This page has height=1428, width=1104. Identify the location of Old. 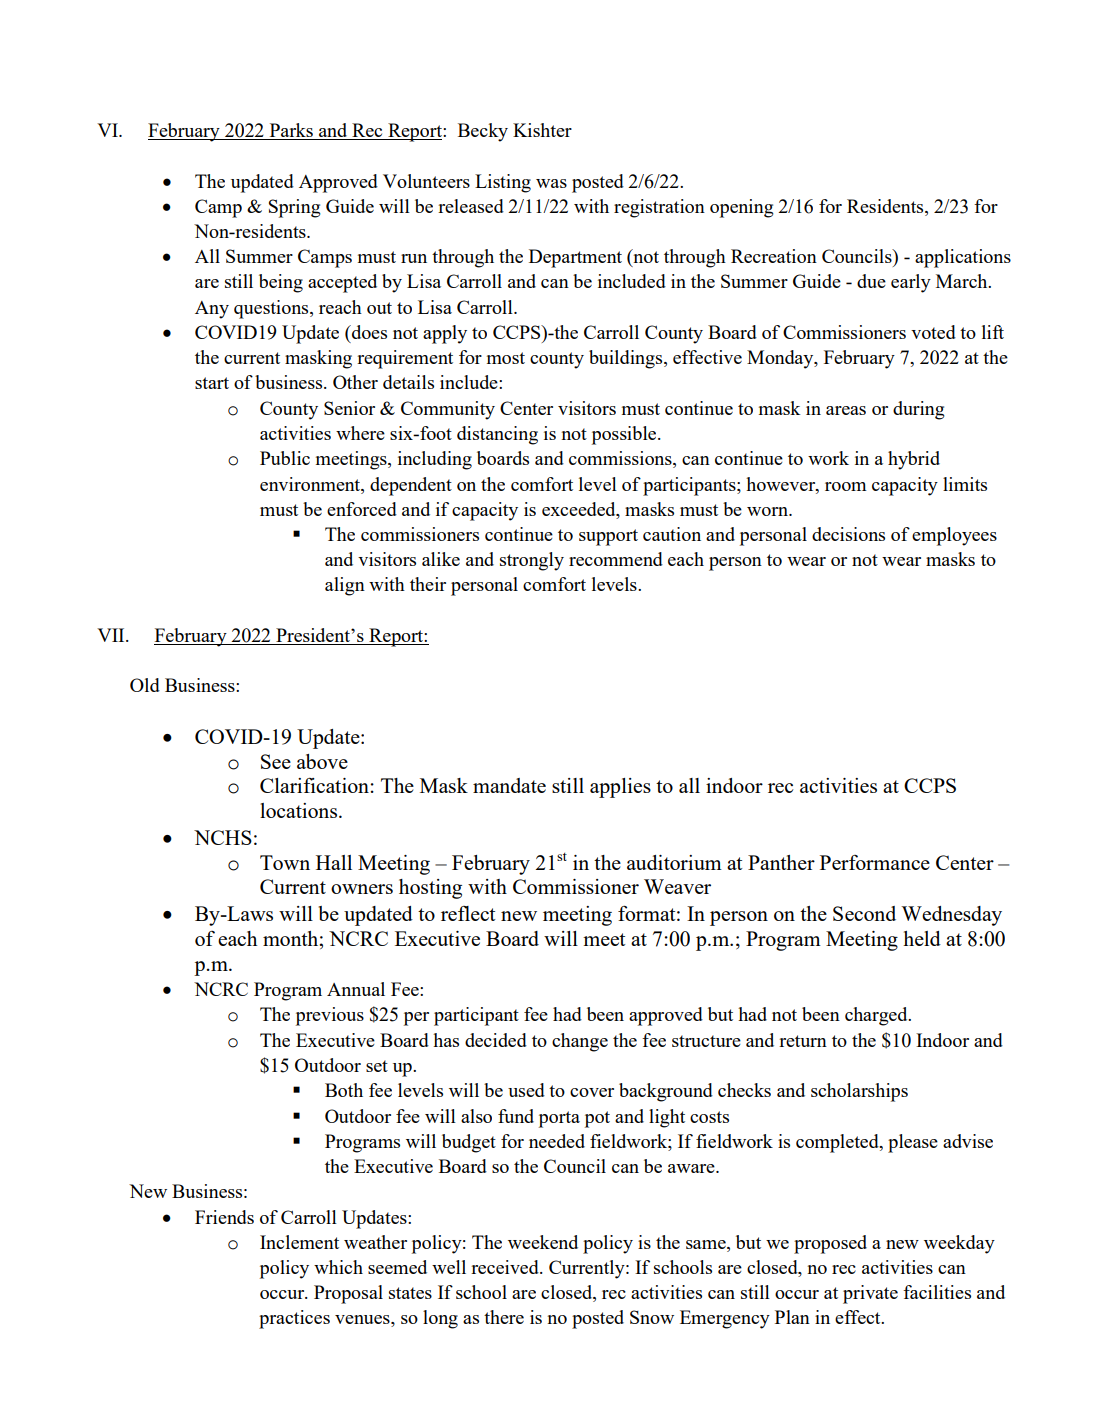
(145, 685).
